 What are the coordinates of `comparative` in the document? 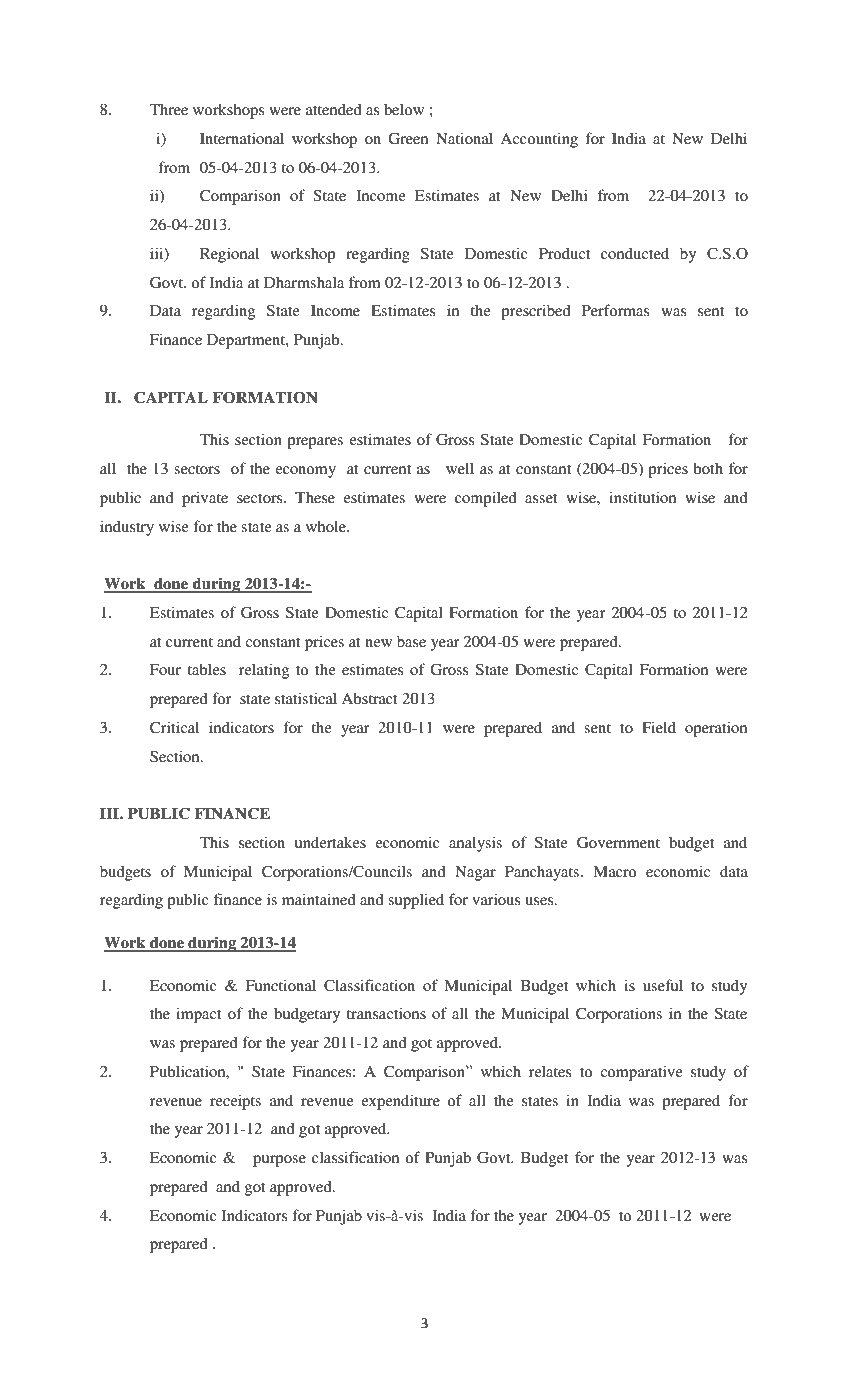 It's located at (641, 1073).
